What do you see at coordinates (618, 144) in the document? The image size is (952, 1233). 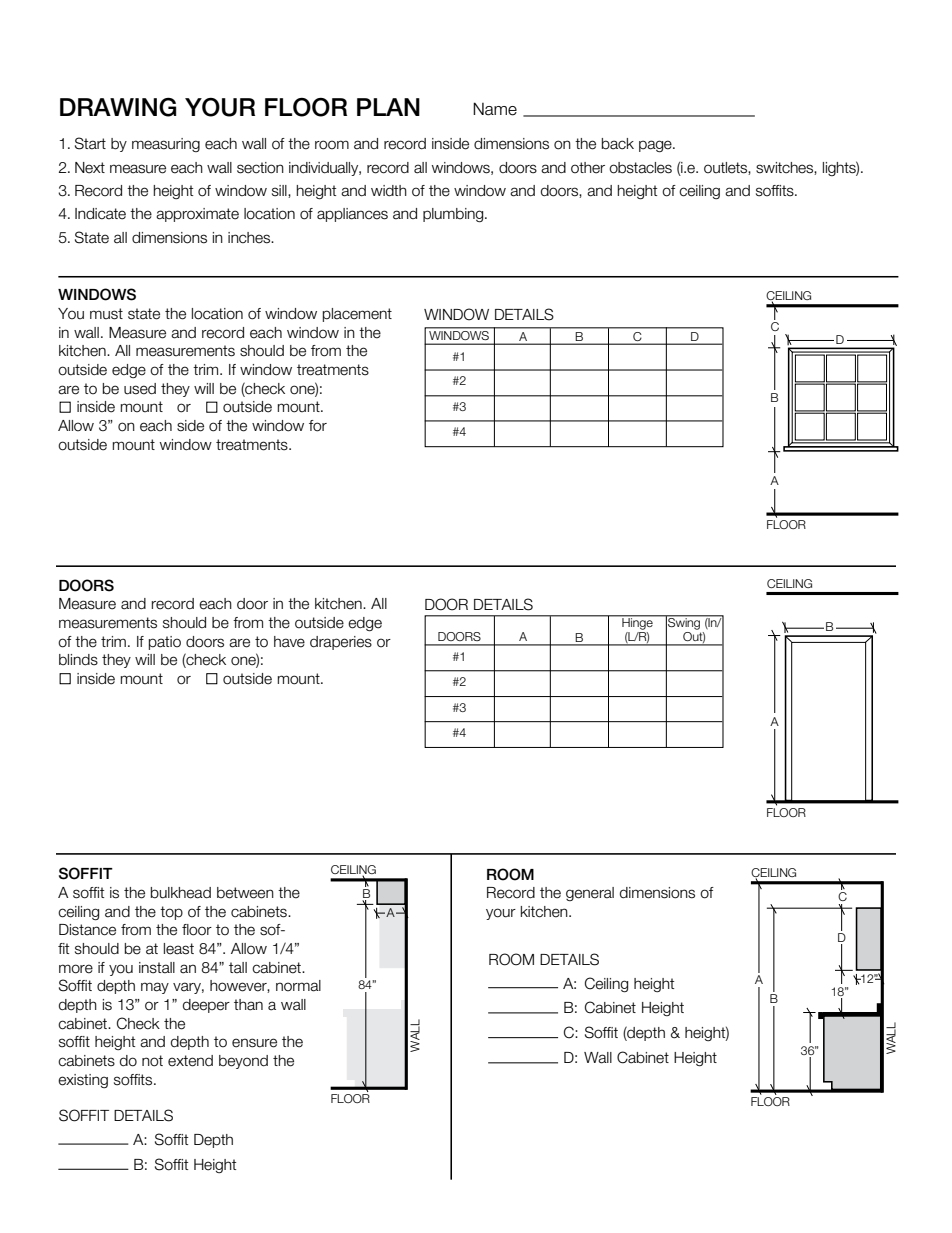 I see `back` at bounding box center [618, 144].
